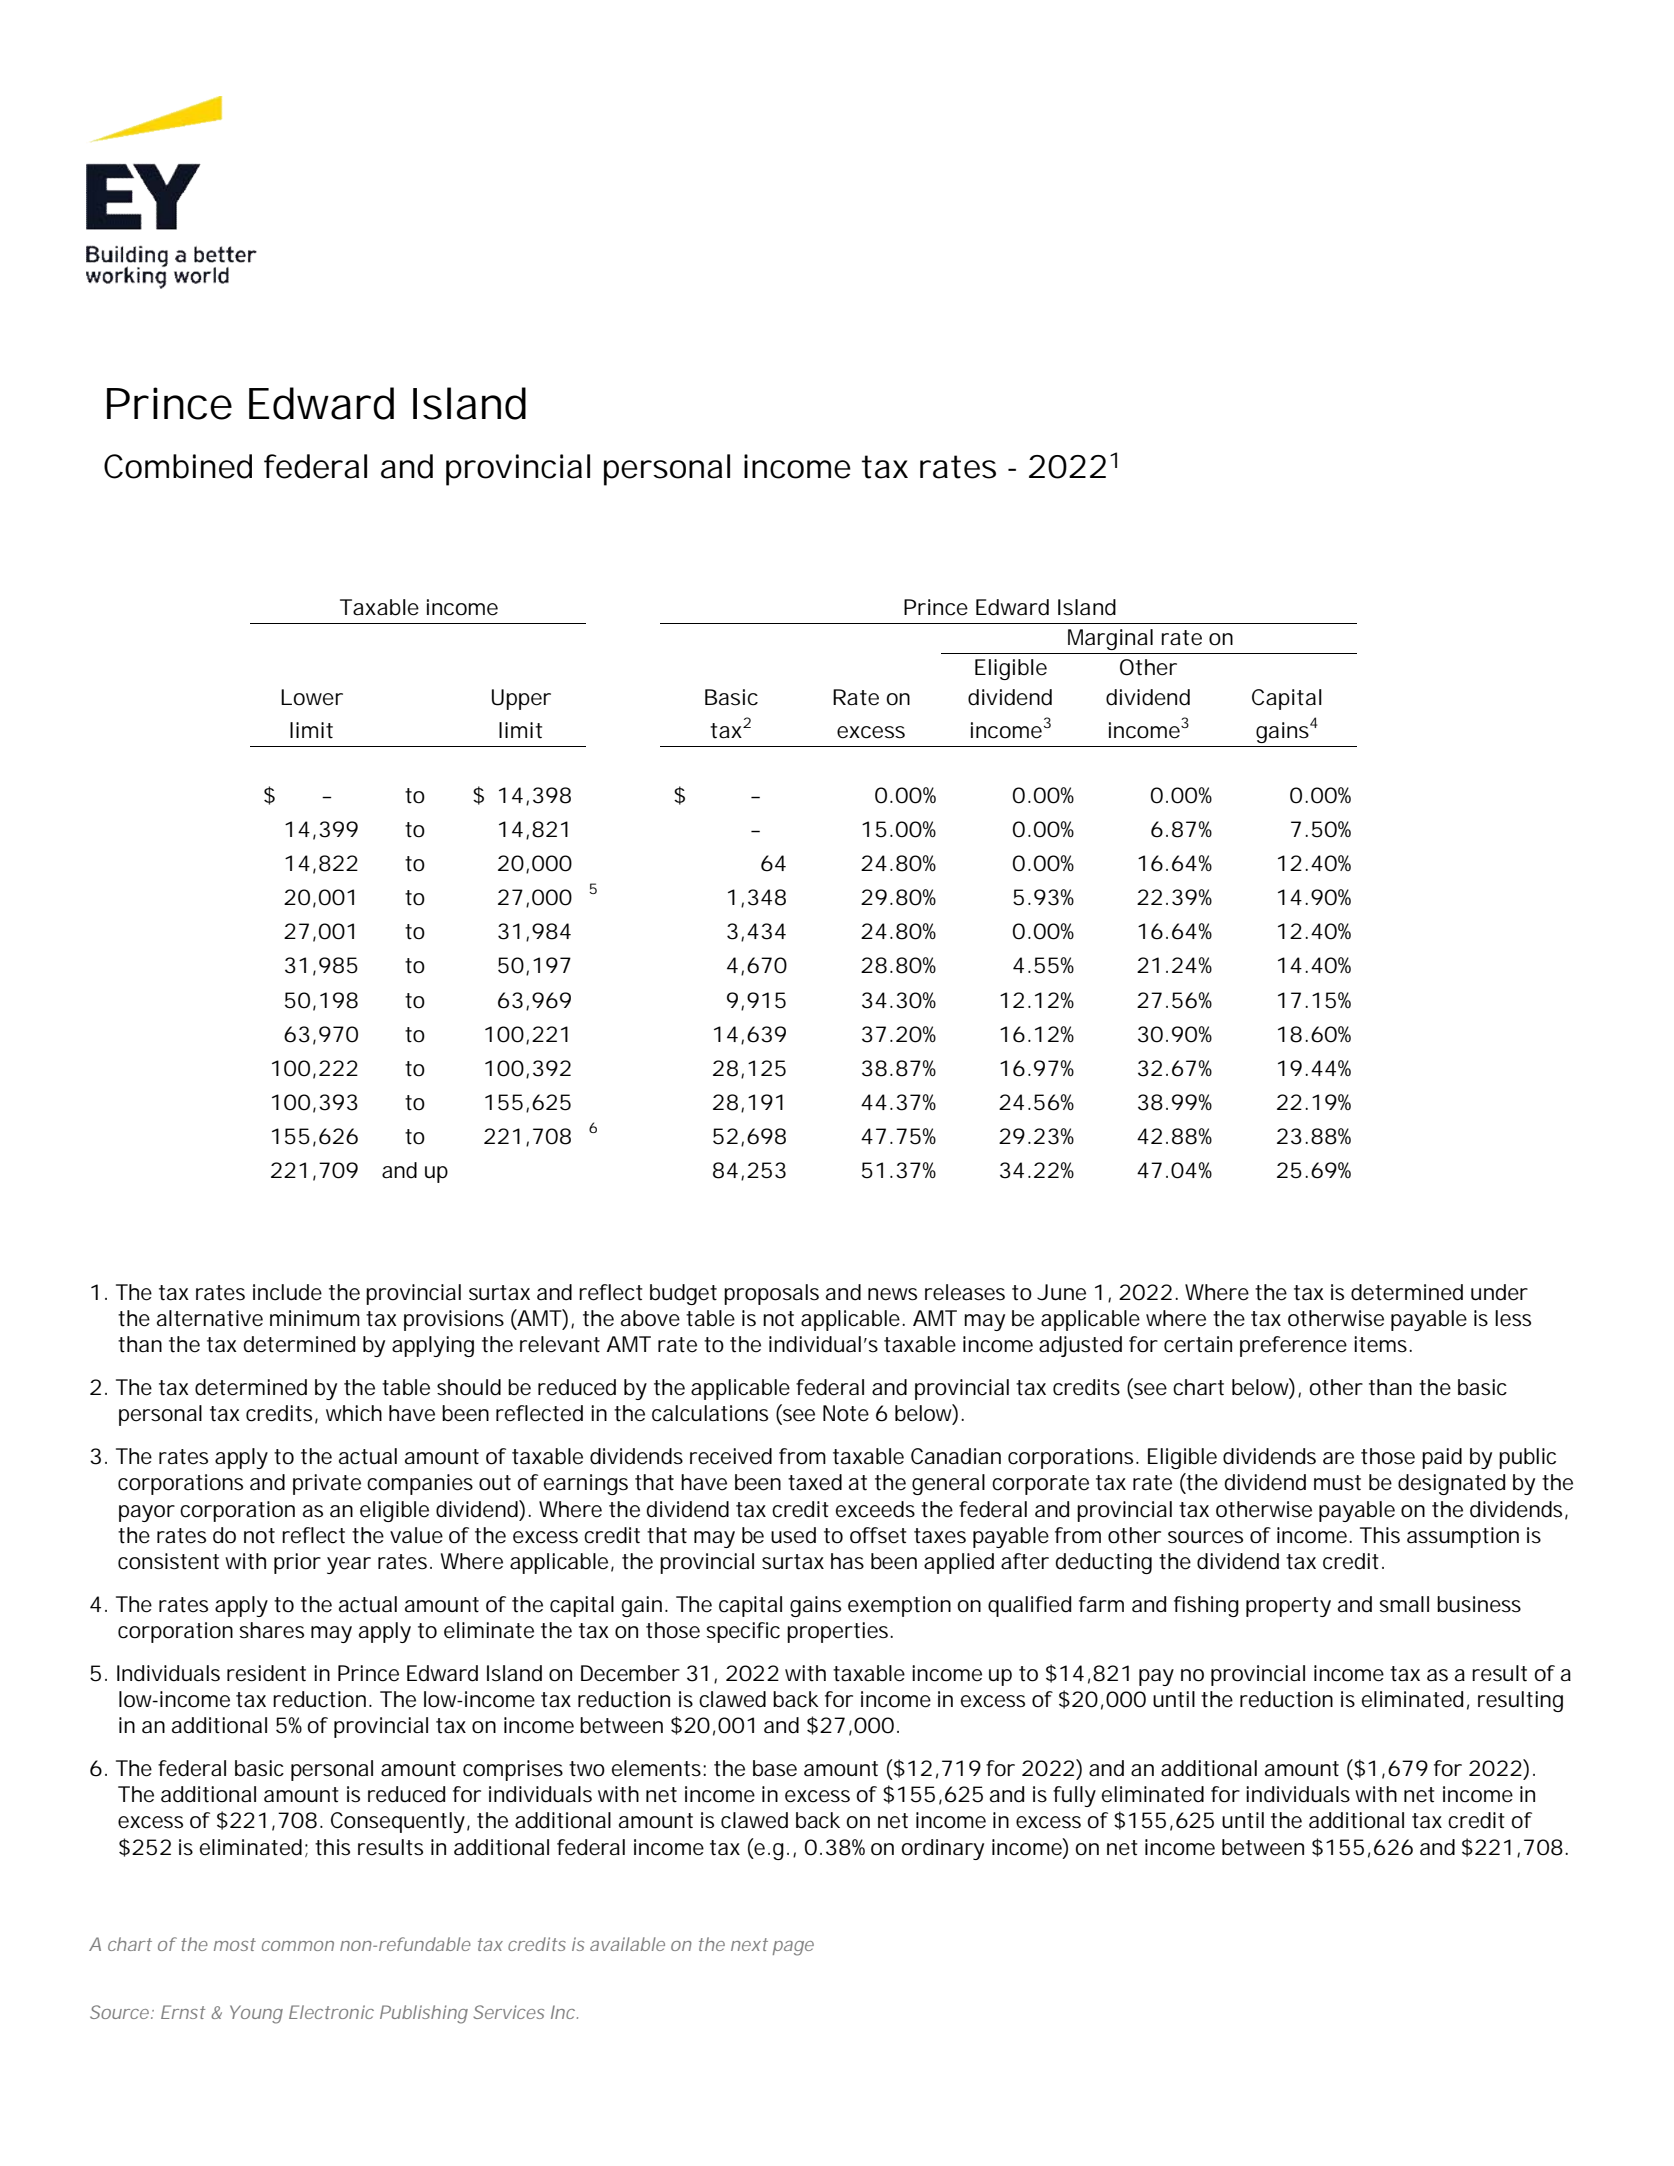 This page has width=1674, height=2166. Describe the element at coordinates (1499, 1292) in the page. I see `under` at that location.
